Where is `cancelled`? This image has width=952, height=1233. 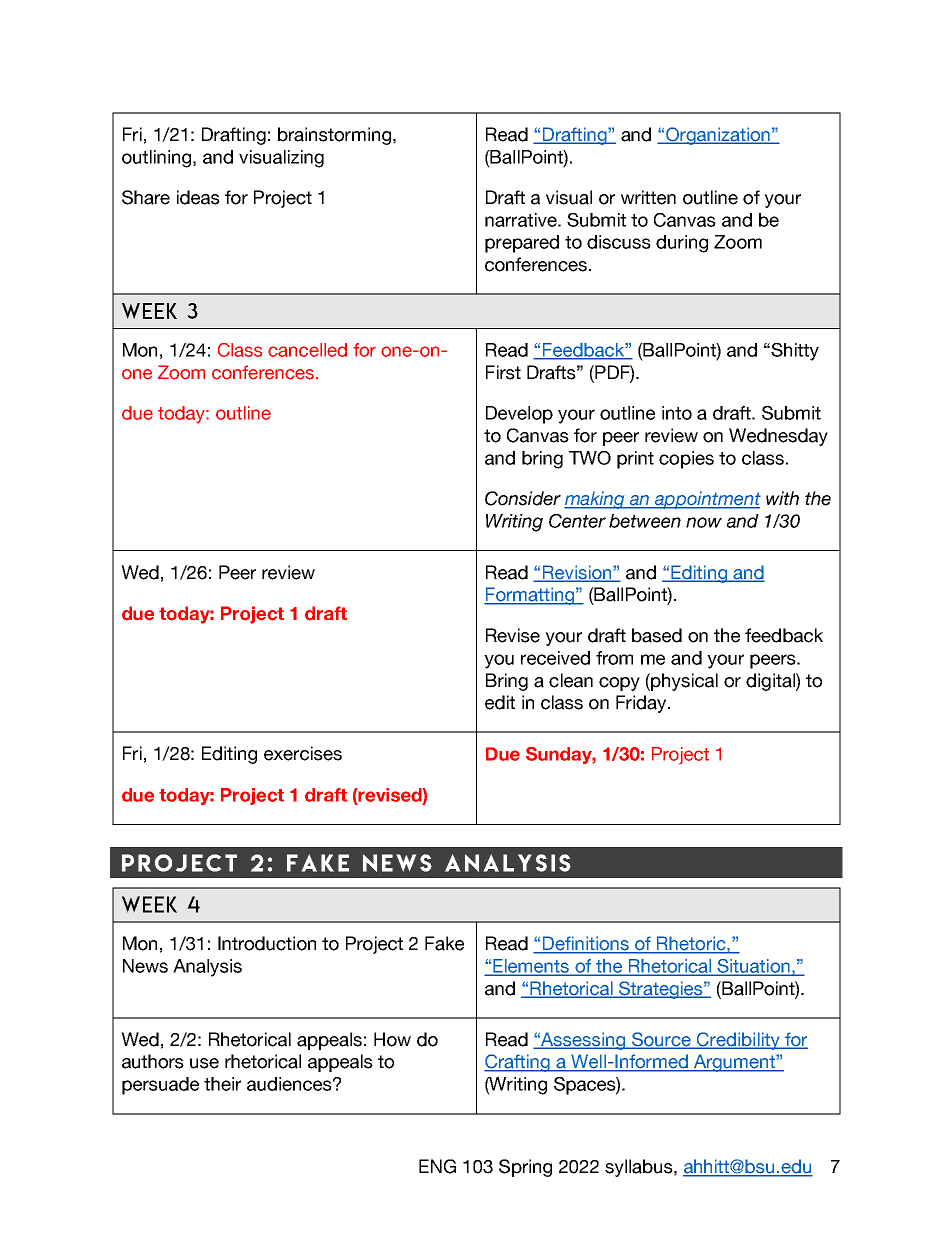
cancelled is located at coordinates (307, 350).
